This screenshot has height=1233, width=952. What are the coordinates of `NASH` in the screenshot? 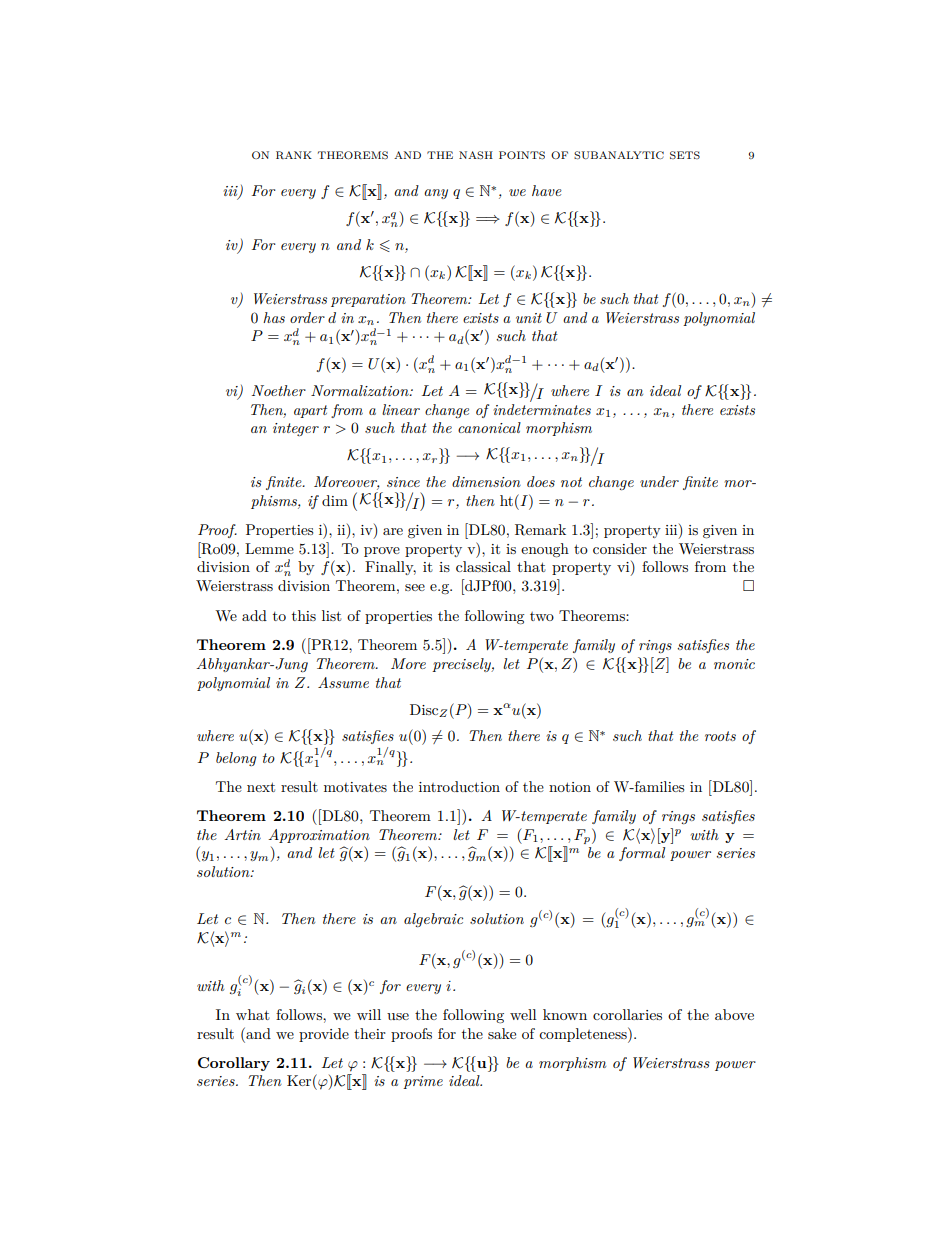 It's located at (476, 155).
